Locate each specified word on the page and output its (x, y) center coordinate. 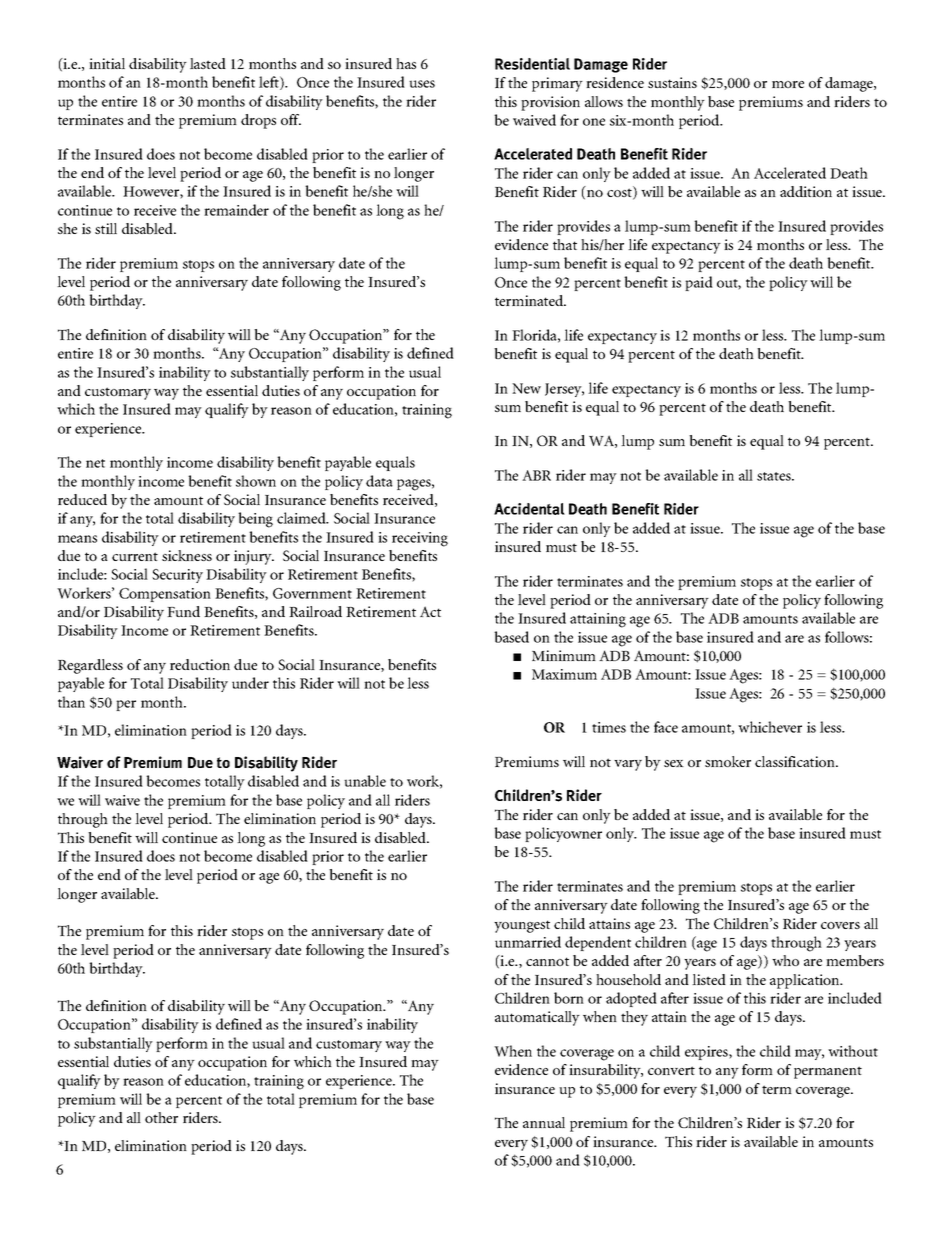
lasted (208, 63)
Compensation (165, 595)
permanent (828, 1072)
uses (422, 84)
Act (430, 611)
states (775, 476)
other (161, 1117)
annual (544, 1122)
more (788, 84)
